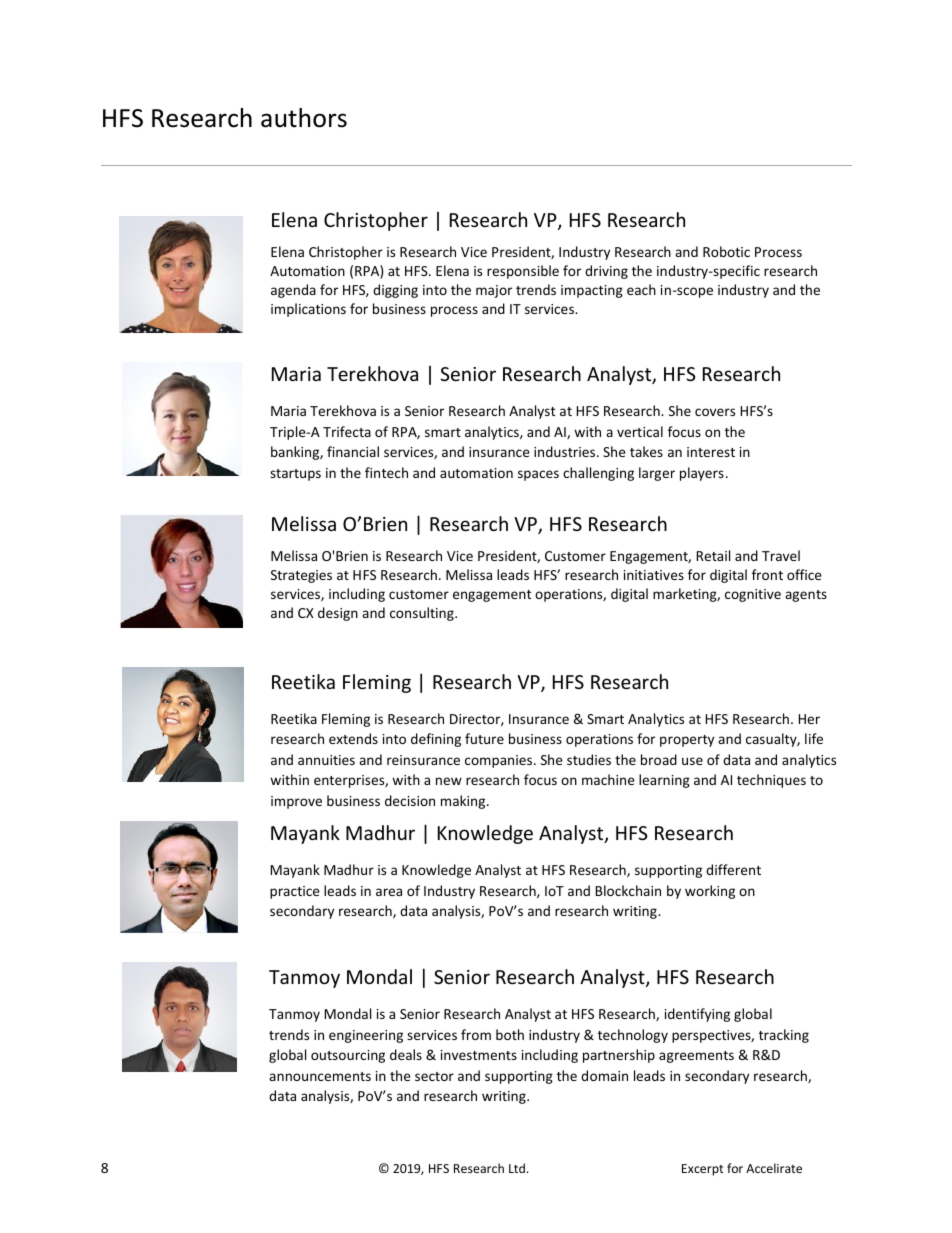  What do you see at coordinates (320, 1076) in the document?
I see `announcements` at bounding box center [320, 1076].
